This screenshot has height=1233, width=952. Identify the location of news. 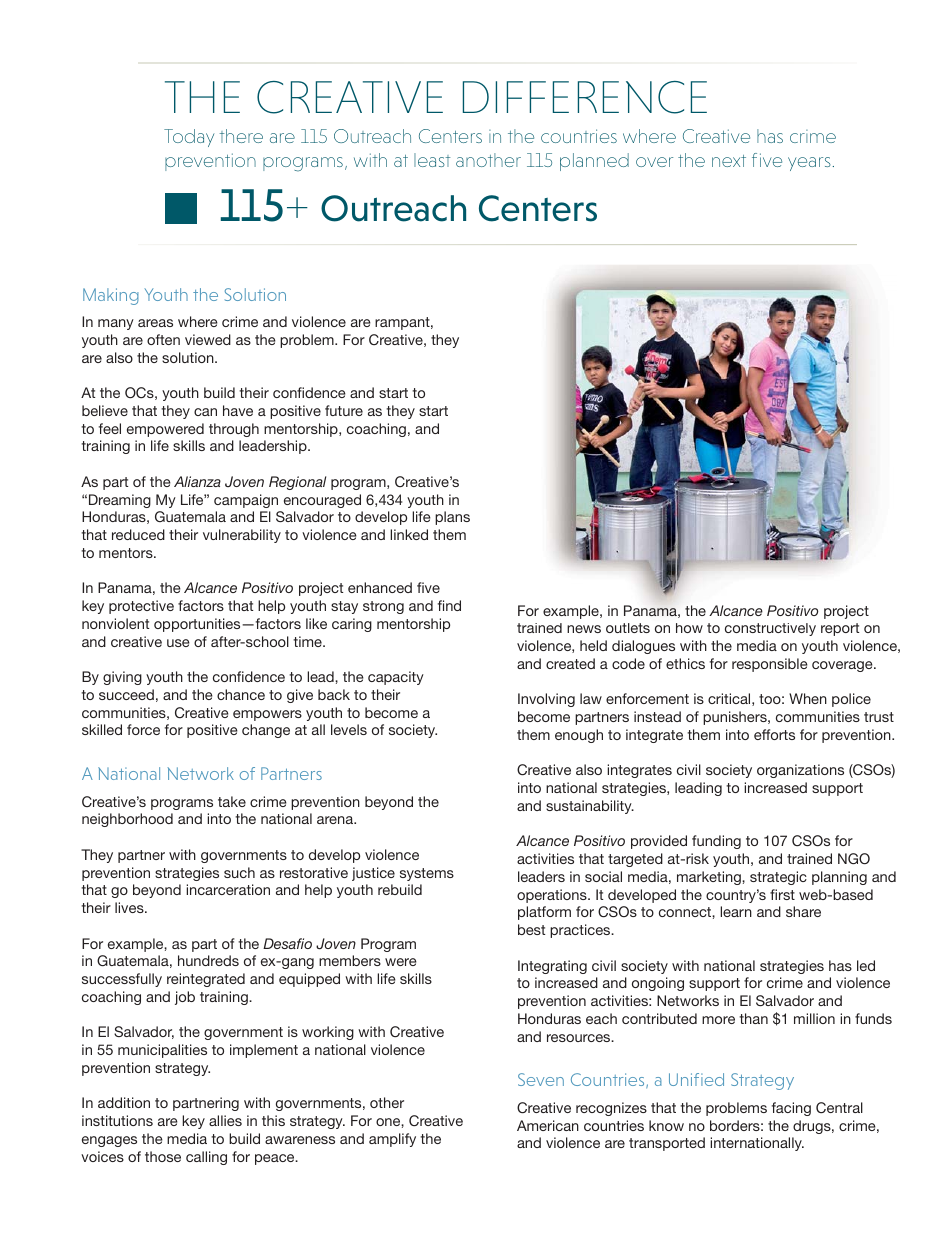
(584, 629).
